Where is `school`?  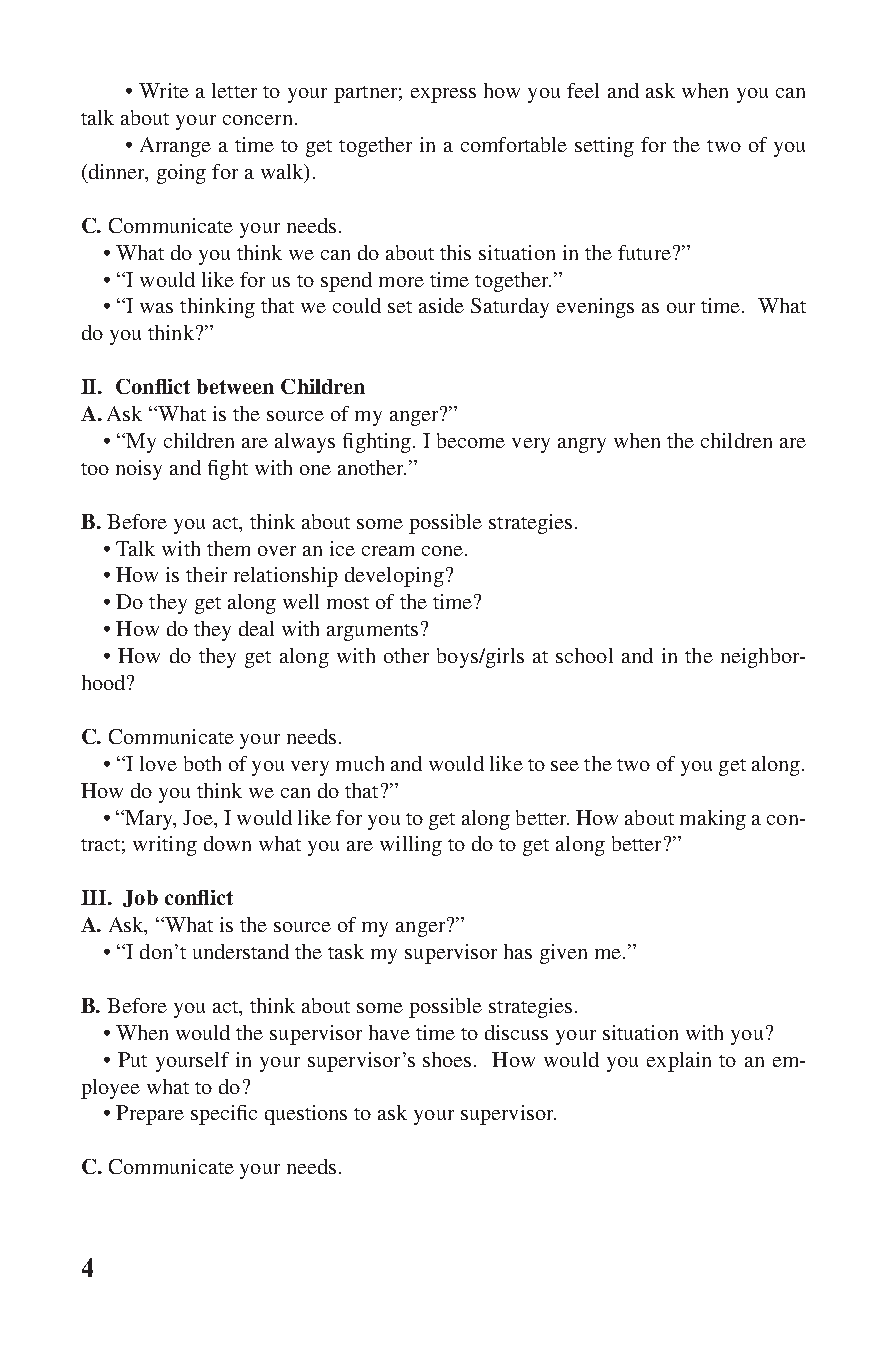
school is located at coordinates (584, 655).
